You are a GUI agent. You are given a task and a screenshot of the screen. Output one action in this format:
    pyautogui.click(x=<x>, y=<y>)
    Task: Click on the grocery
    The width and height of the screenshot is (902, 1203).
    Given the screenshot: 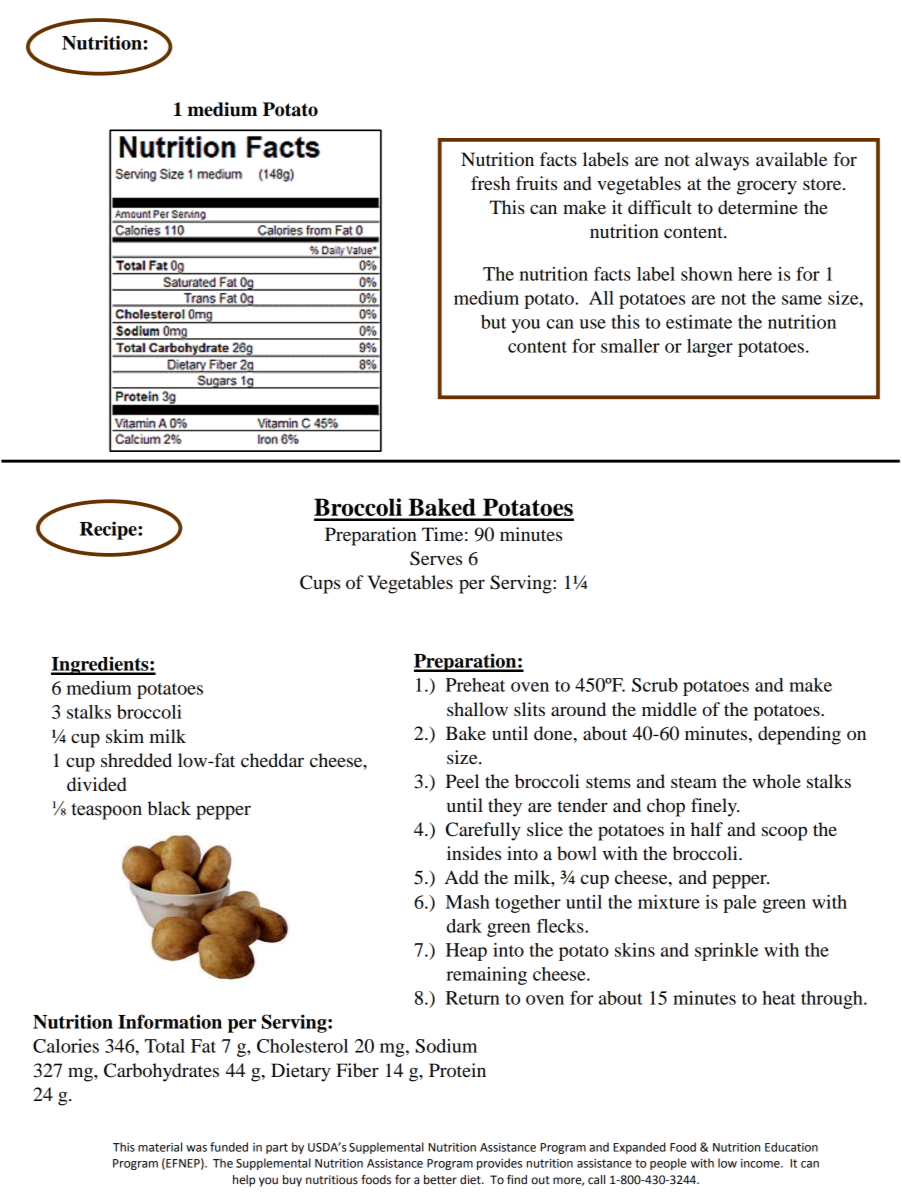 What is the action you would take?
    pyautogui.click(x=767, y=187)
